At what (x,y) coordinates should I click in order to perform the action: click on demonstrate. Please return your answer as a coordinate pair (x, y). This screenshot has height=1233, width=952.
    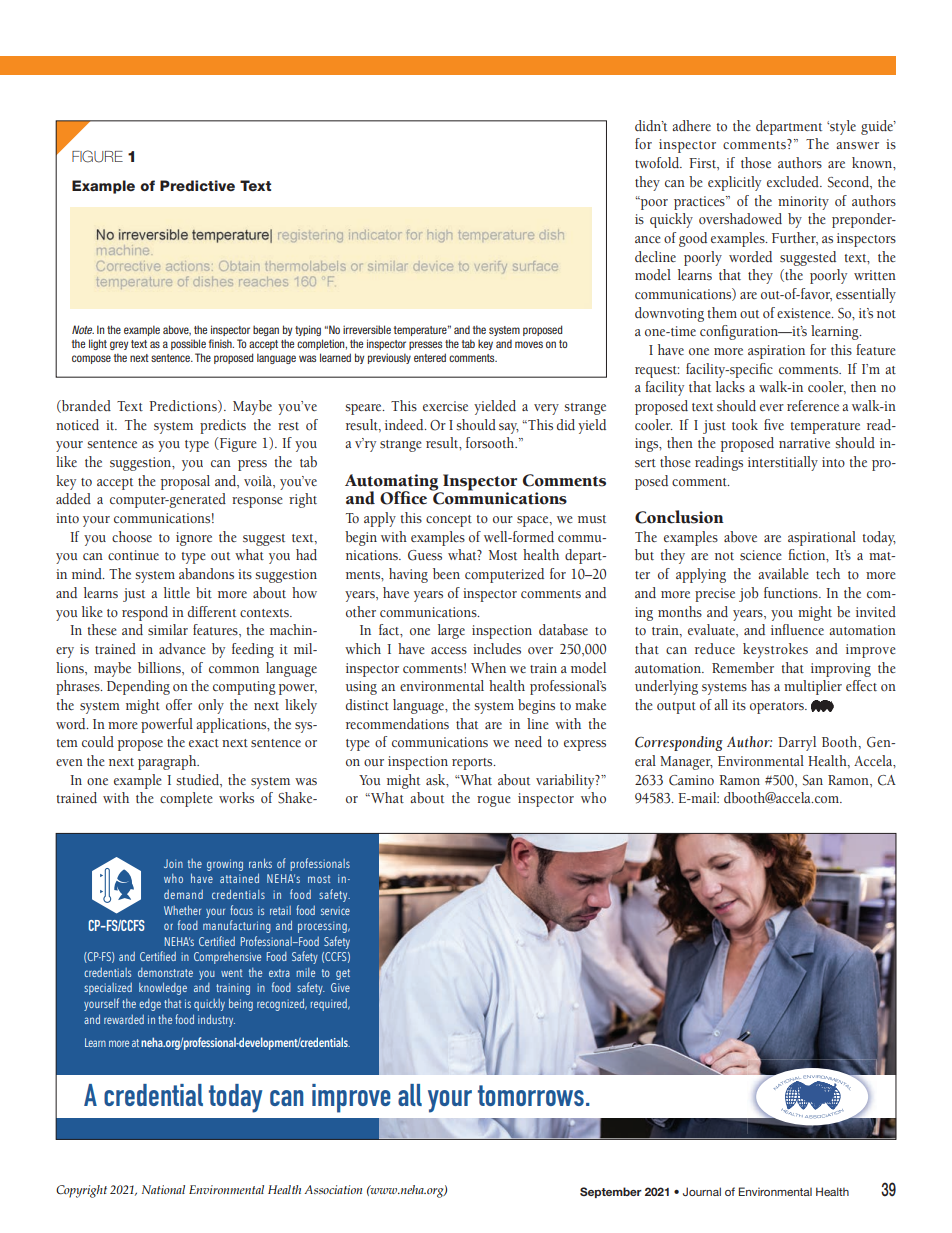
    Looking at the image, I should click on (165, 972).
